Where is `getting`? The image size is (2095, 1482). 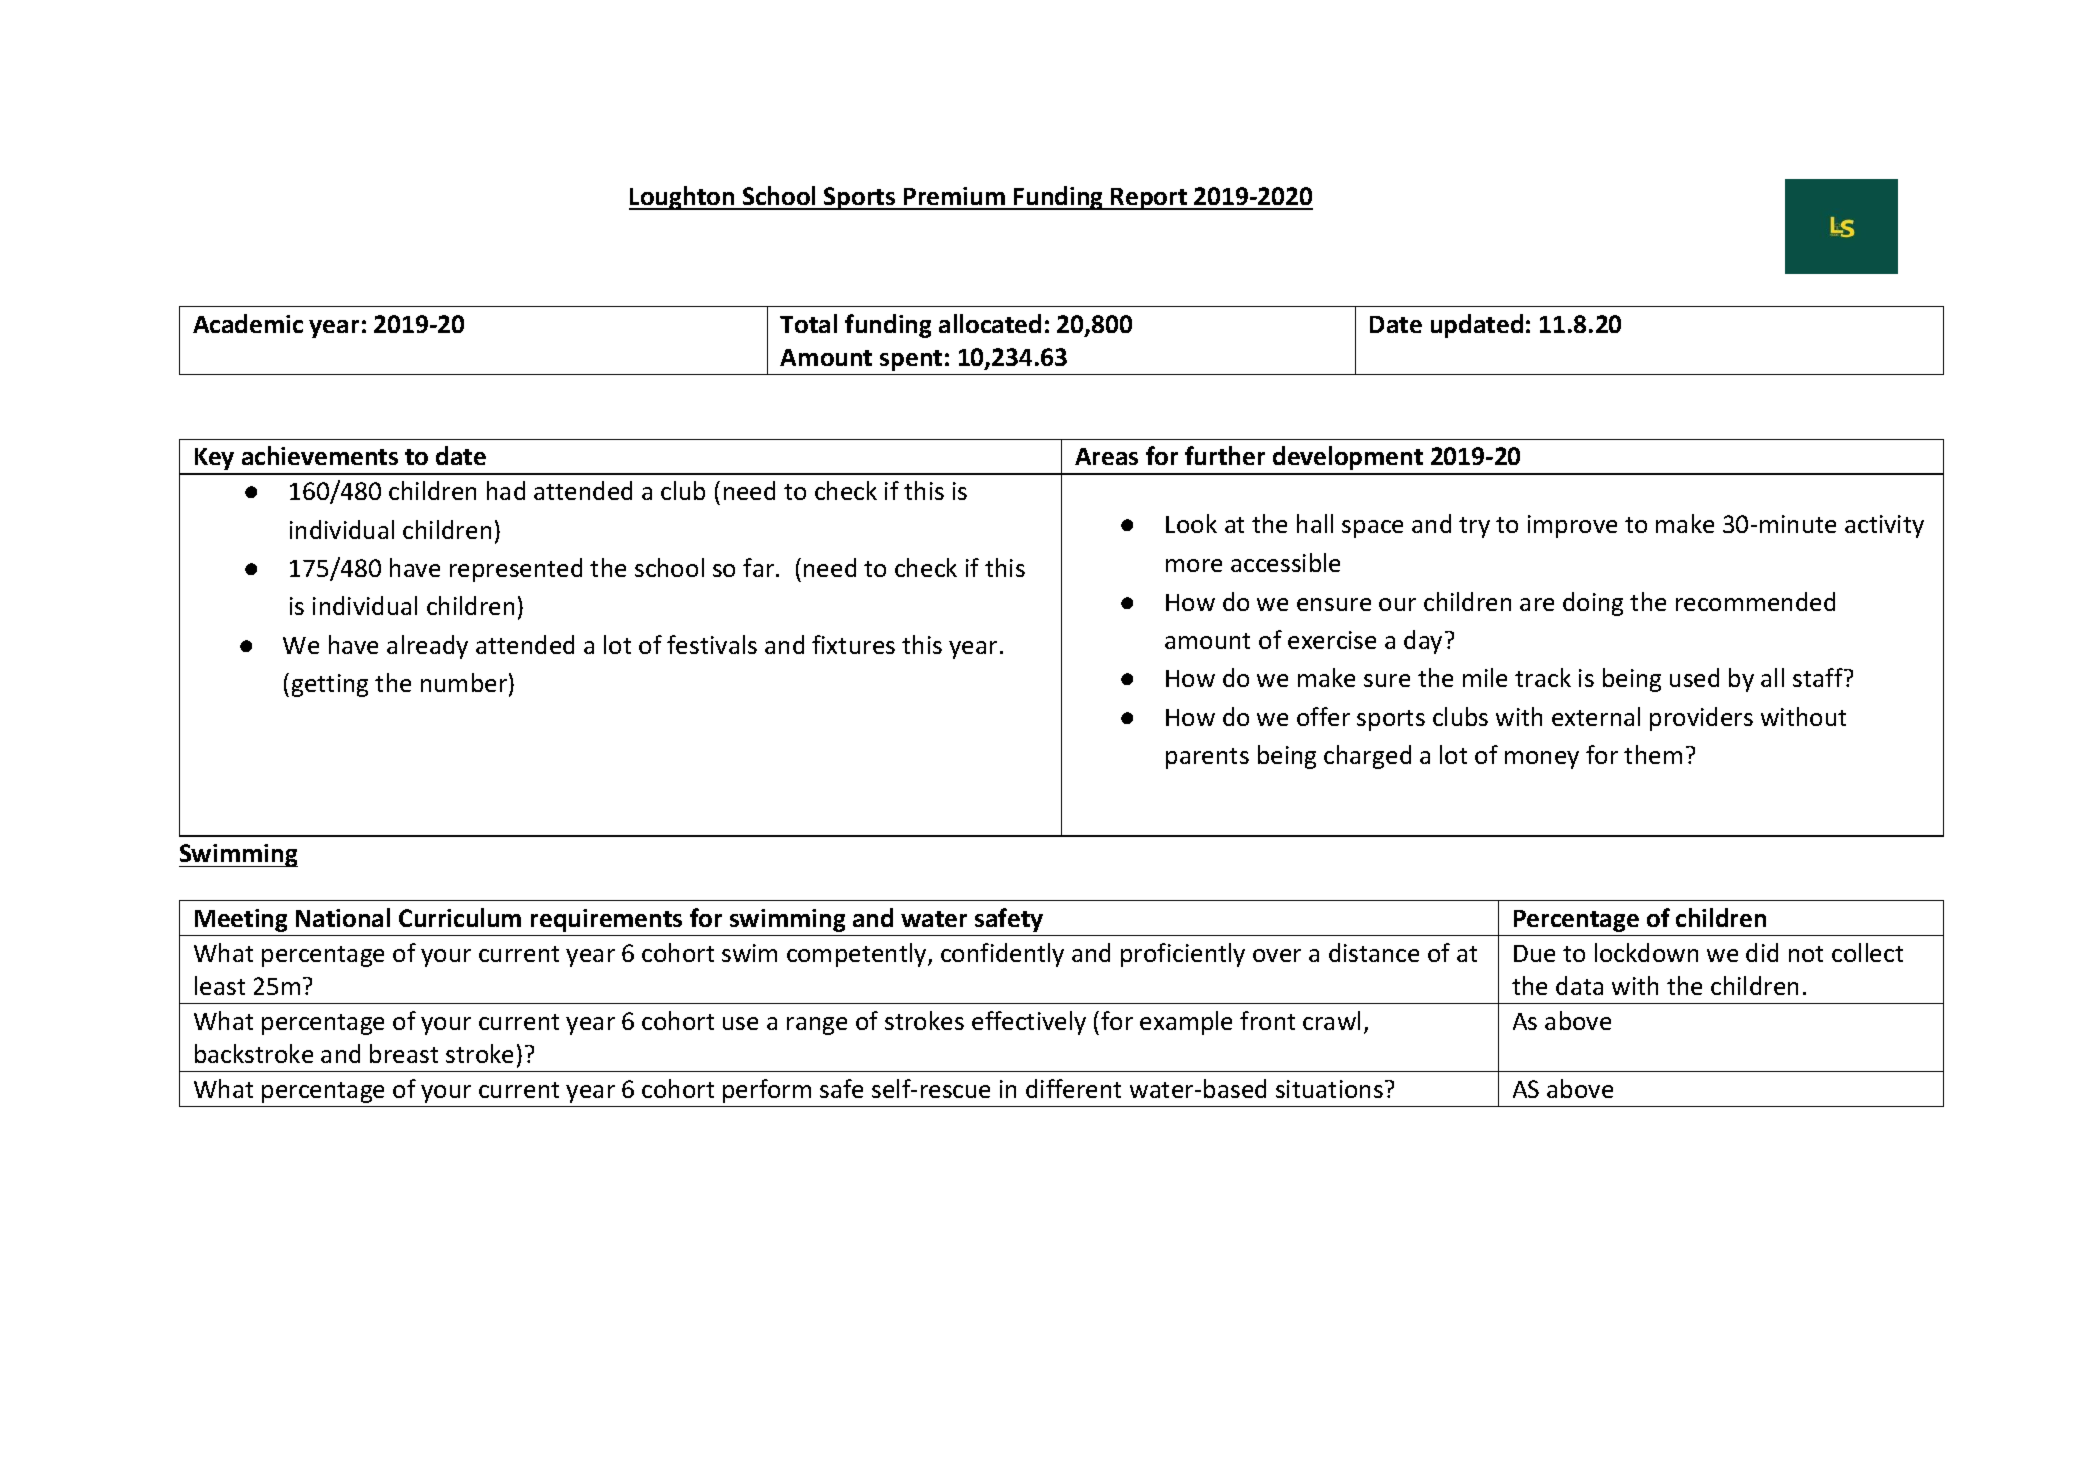 getting is located at coordinates (330, 685).
